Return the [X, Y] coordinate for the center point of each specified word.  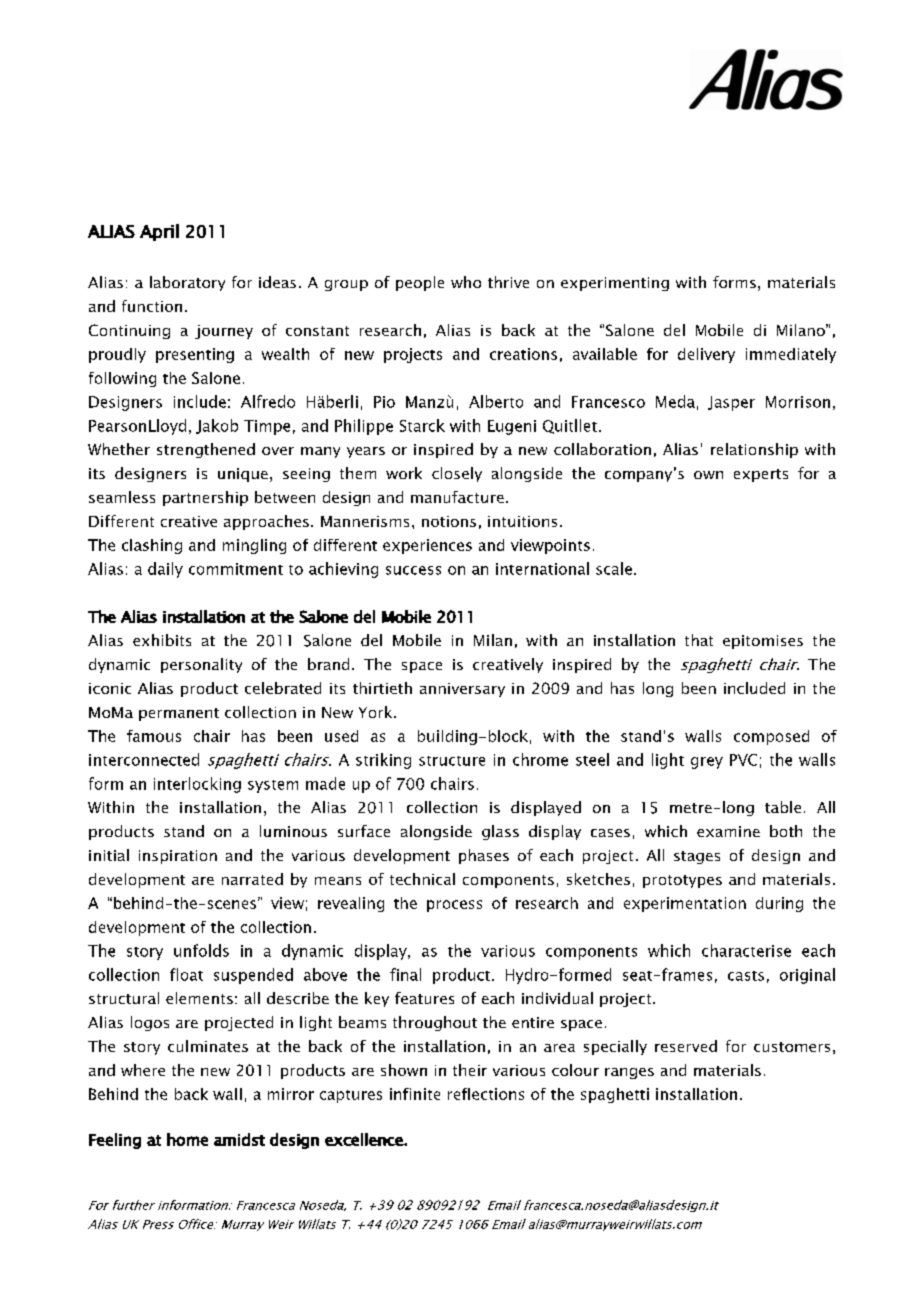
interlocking [197, 785]
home [187, 1139]
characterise [746, 950]
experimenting [615, 284]
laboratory [187, 283]
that [699, 640]
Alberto [496, 401]
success [413, 570]
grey [707, 763]
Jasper [731, 403]
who [466, 282]
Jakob [217, 426]
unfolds [201, 950]
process [454, 906]
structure [452, 761]
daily [165, 570]
